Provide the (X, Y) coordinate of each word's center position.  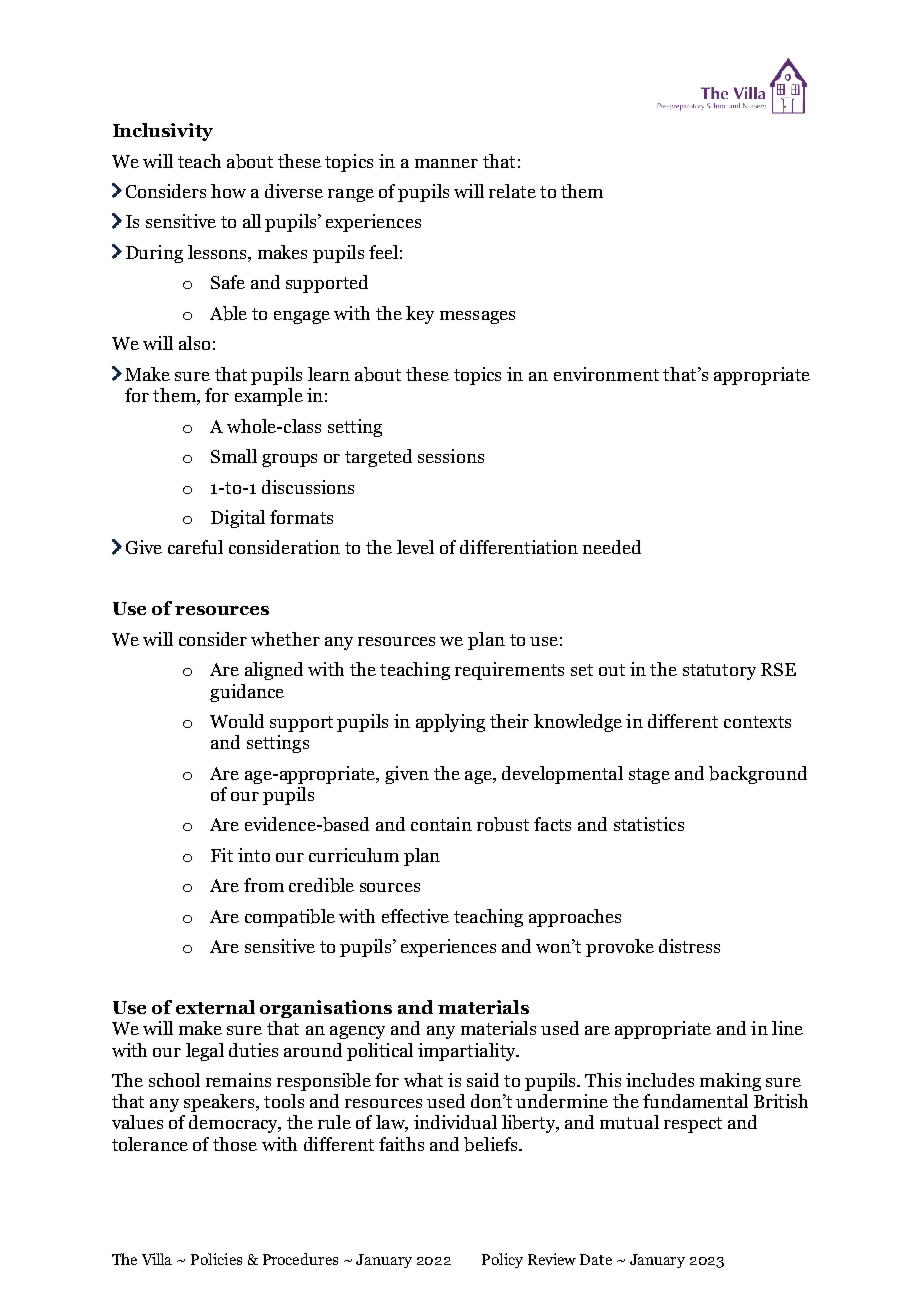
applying (450, 723)
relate (512, 191)
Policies (216, 1259)
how (228, 191)
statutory (719, 672)
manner (446, 163)
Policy (502, 1260)
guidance (247, 693)
